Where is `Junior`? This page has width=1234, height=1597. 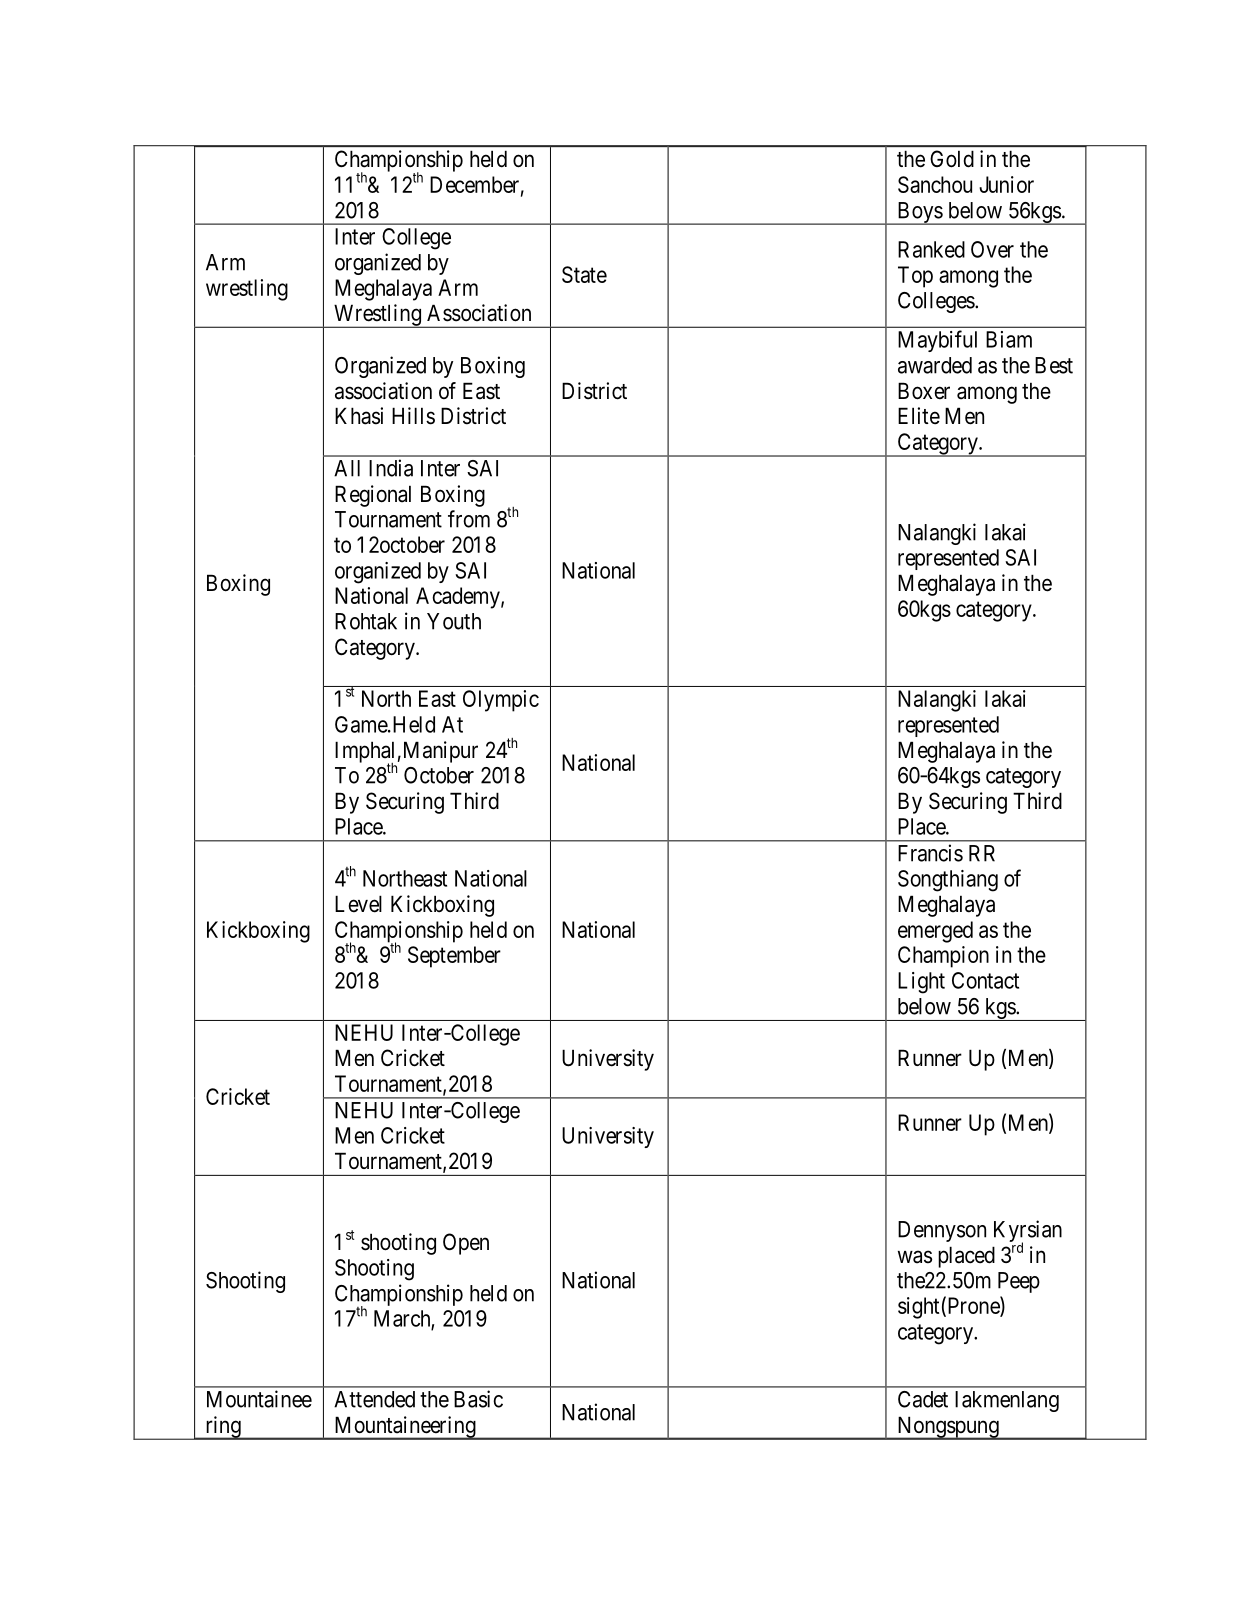 Junior is located at coordinates (1006, 184).
